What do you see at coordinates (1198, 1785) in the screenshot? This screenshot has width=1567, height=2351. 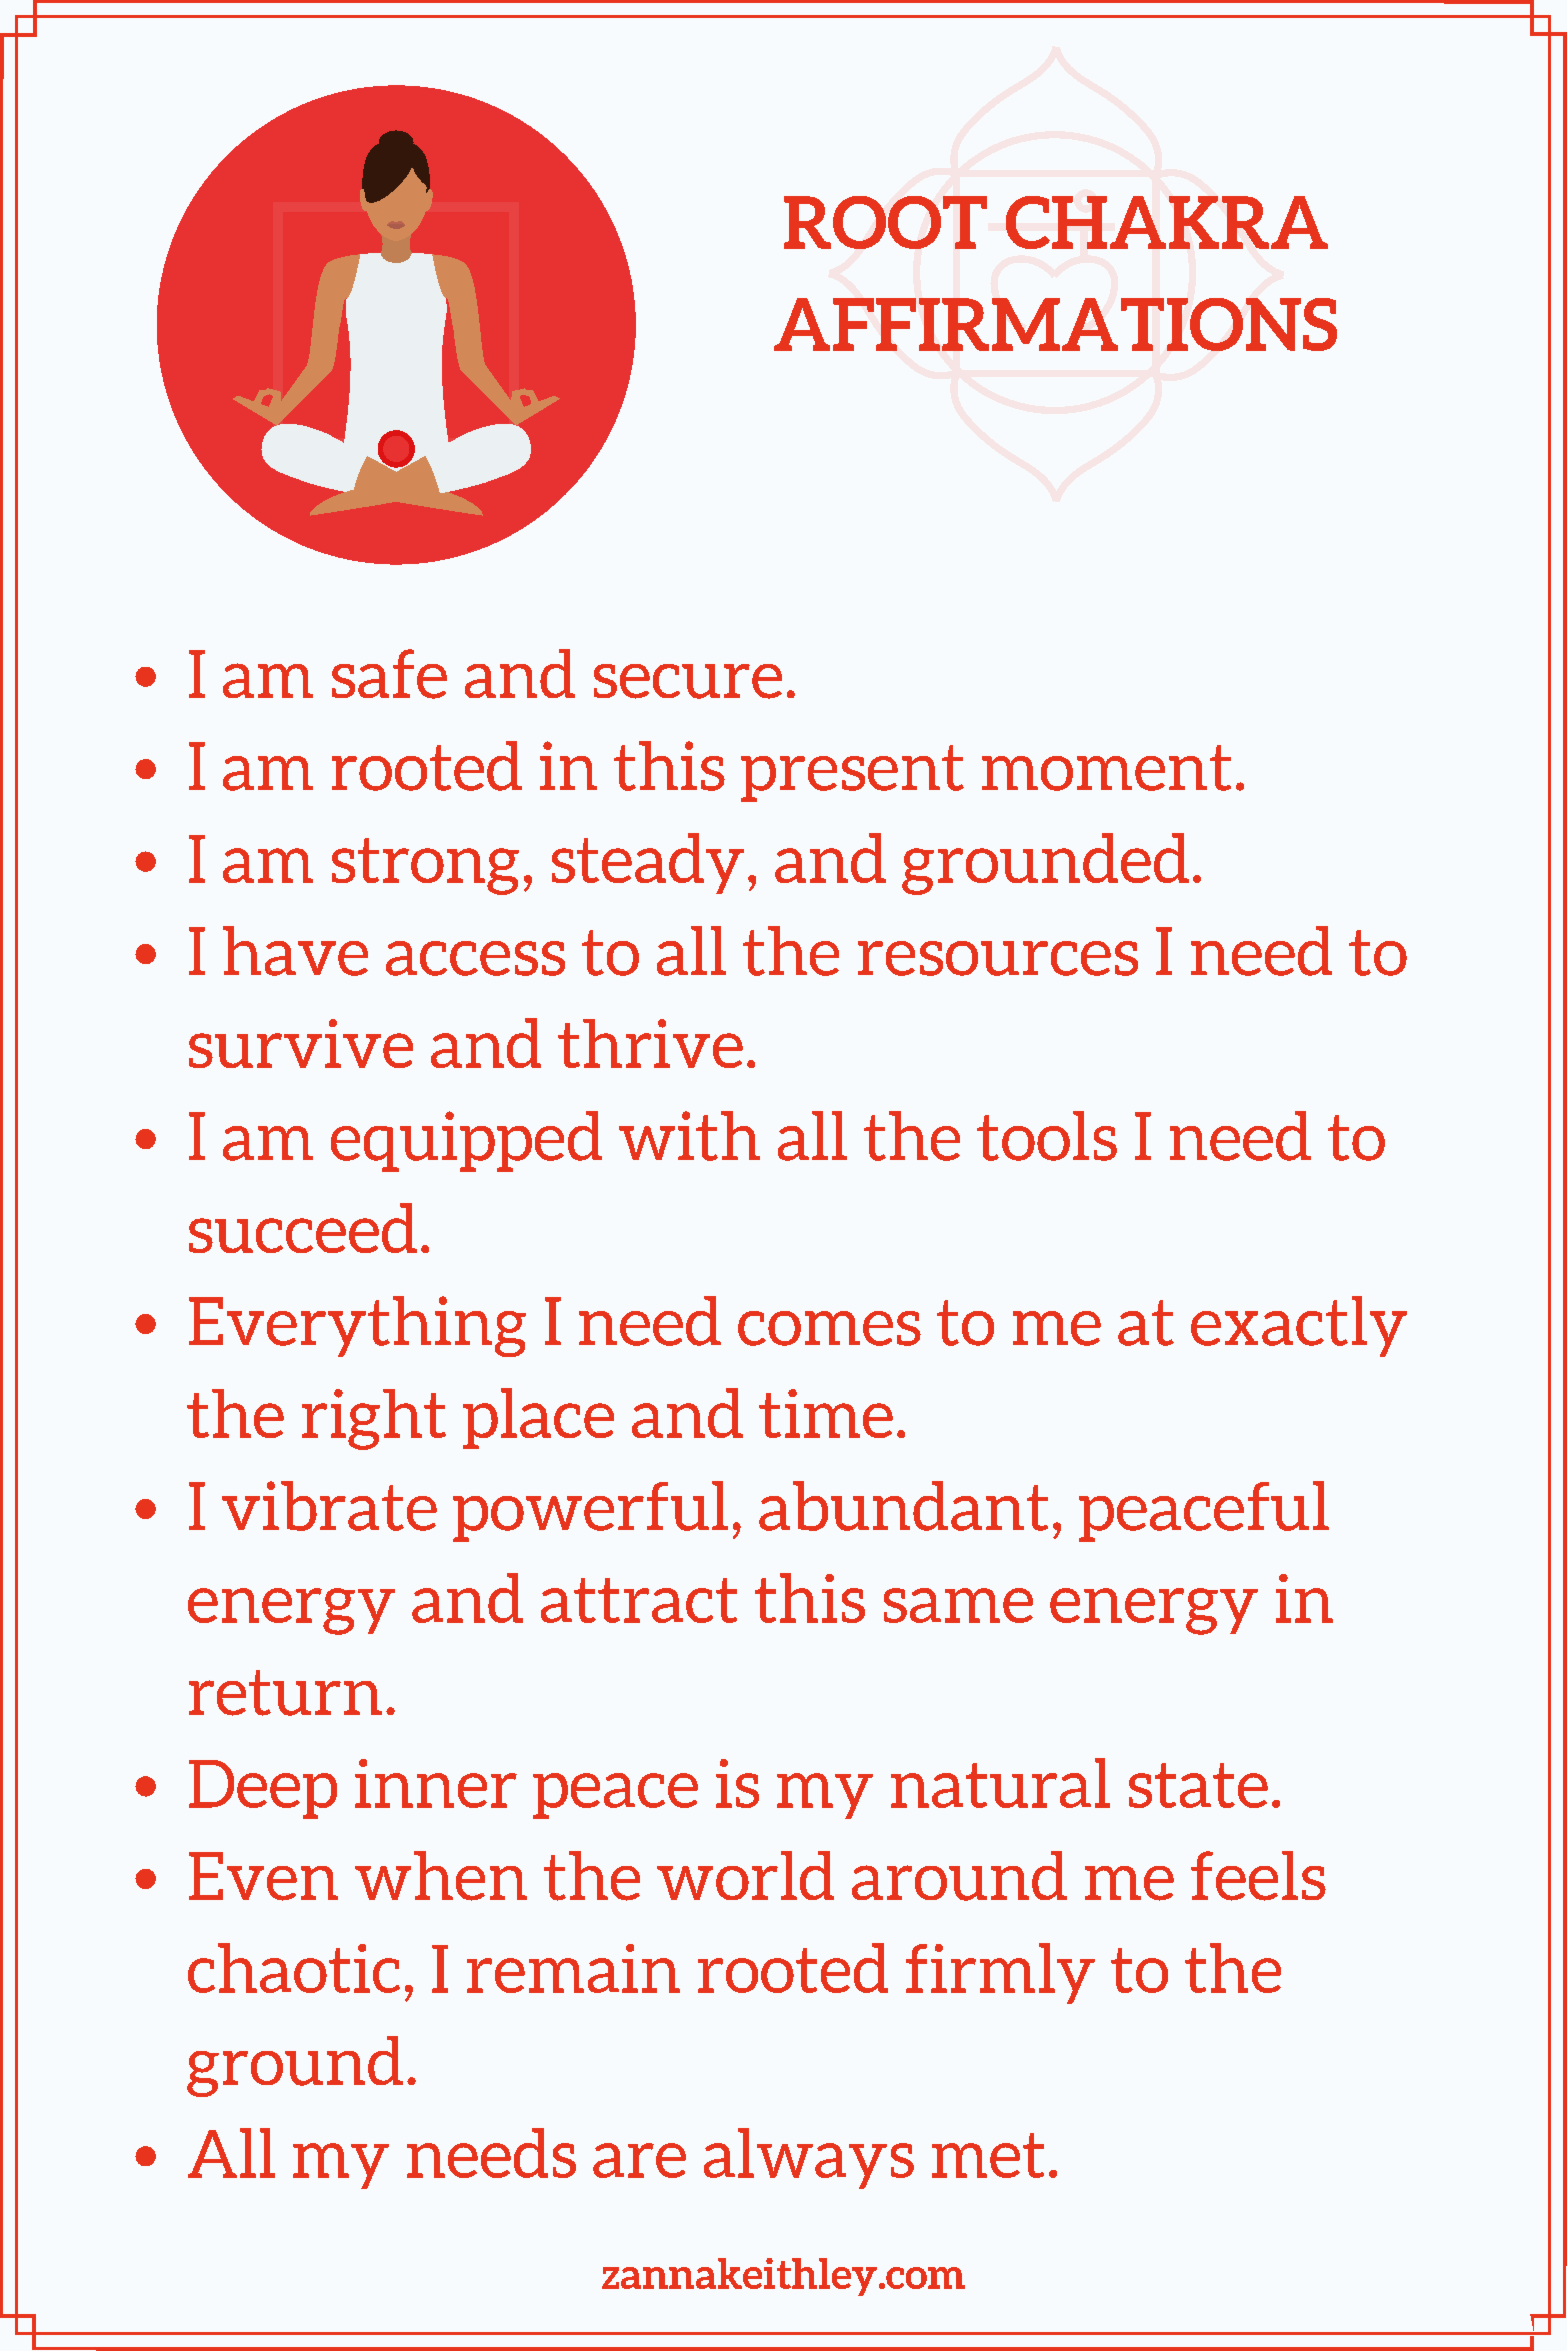 I see `state` at bounding box center [1198, 1785].
